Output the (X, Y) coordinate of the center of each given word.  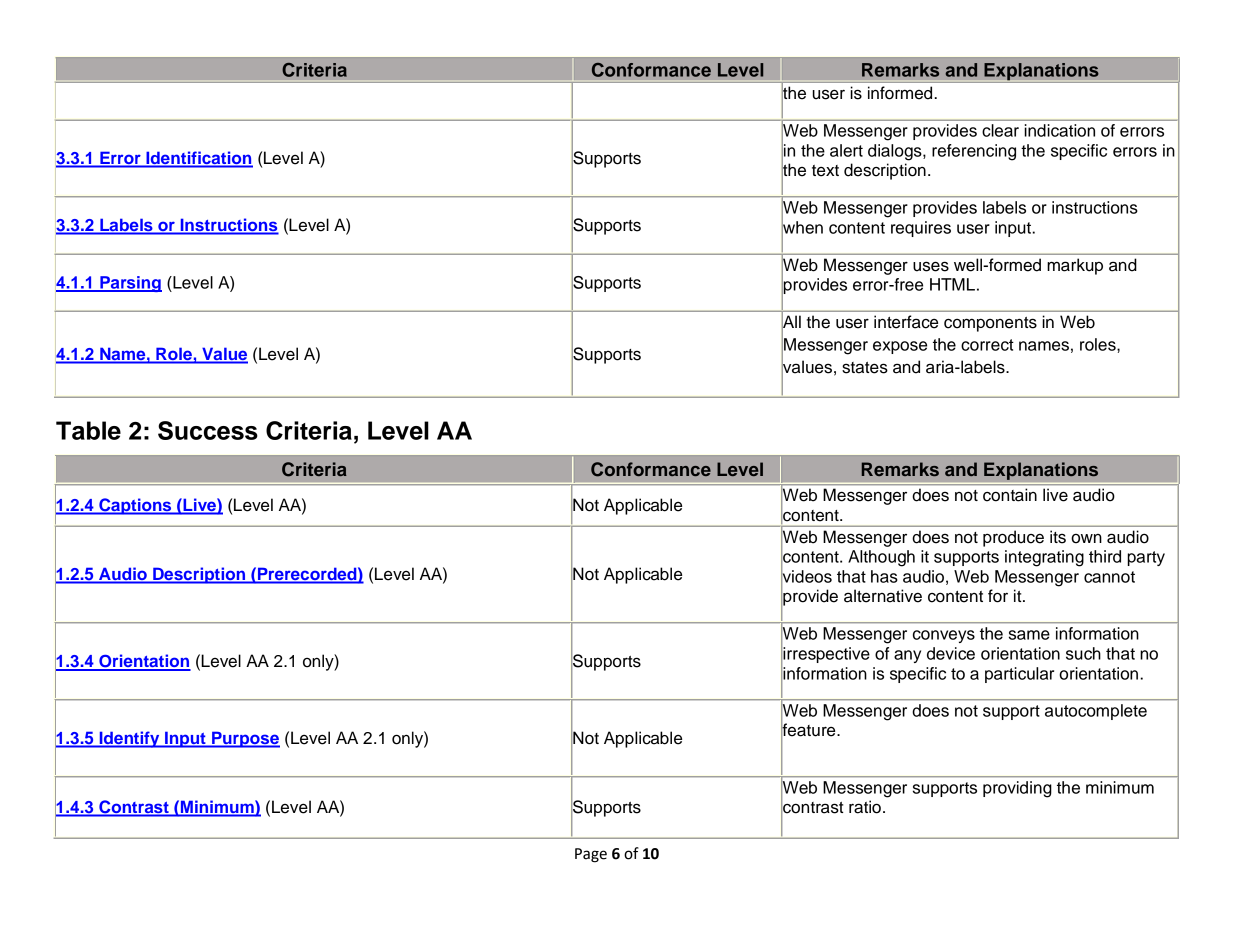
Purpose (245, 739)
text (825, 171)
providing (1017, 789)
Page (591, 855)
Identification (198, 159)
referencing (974, 152)
